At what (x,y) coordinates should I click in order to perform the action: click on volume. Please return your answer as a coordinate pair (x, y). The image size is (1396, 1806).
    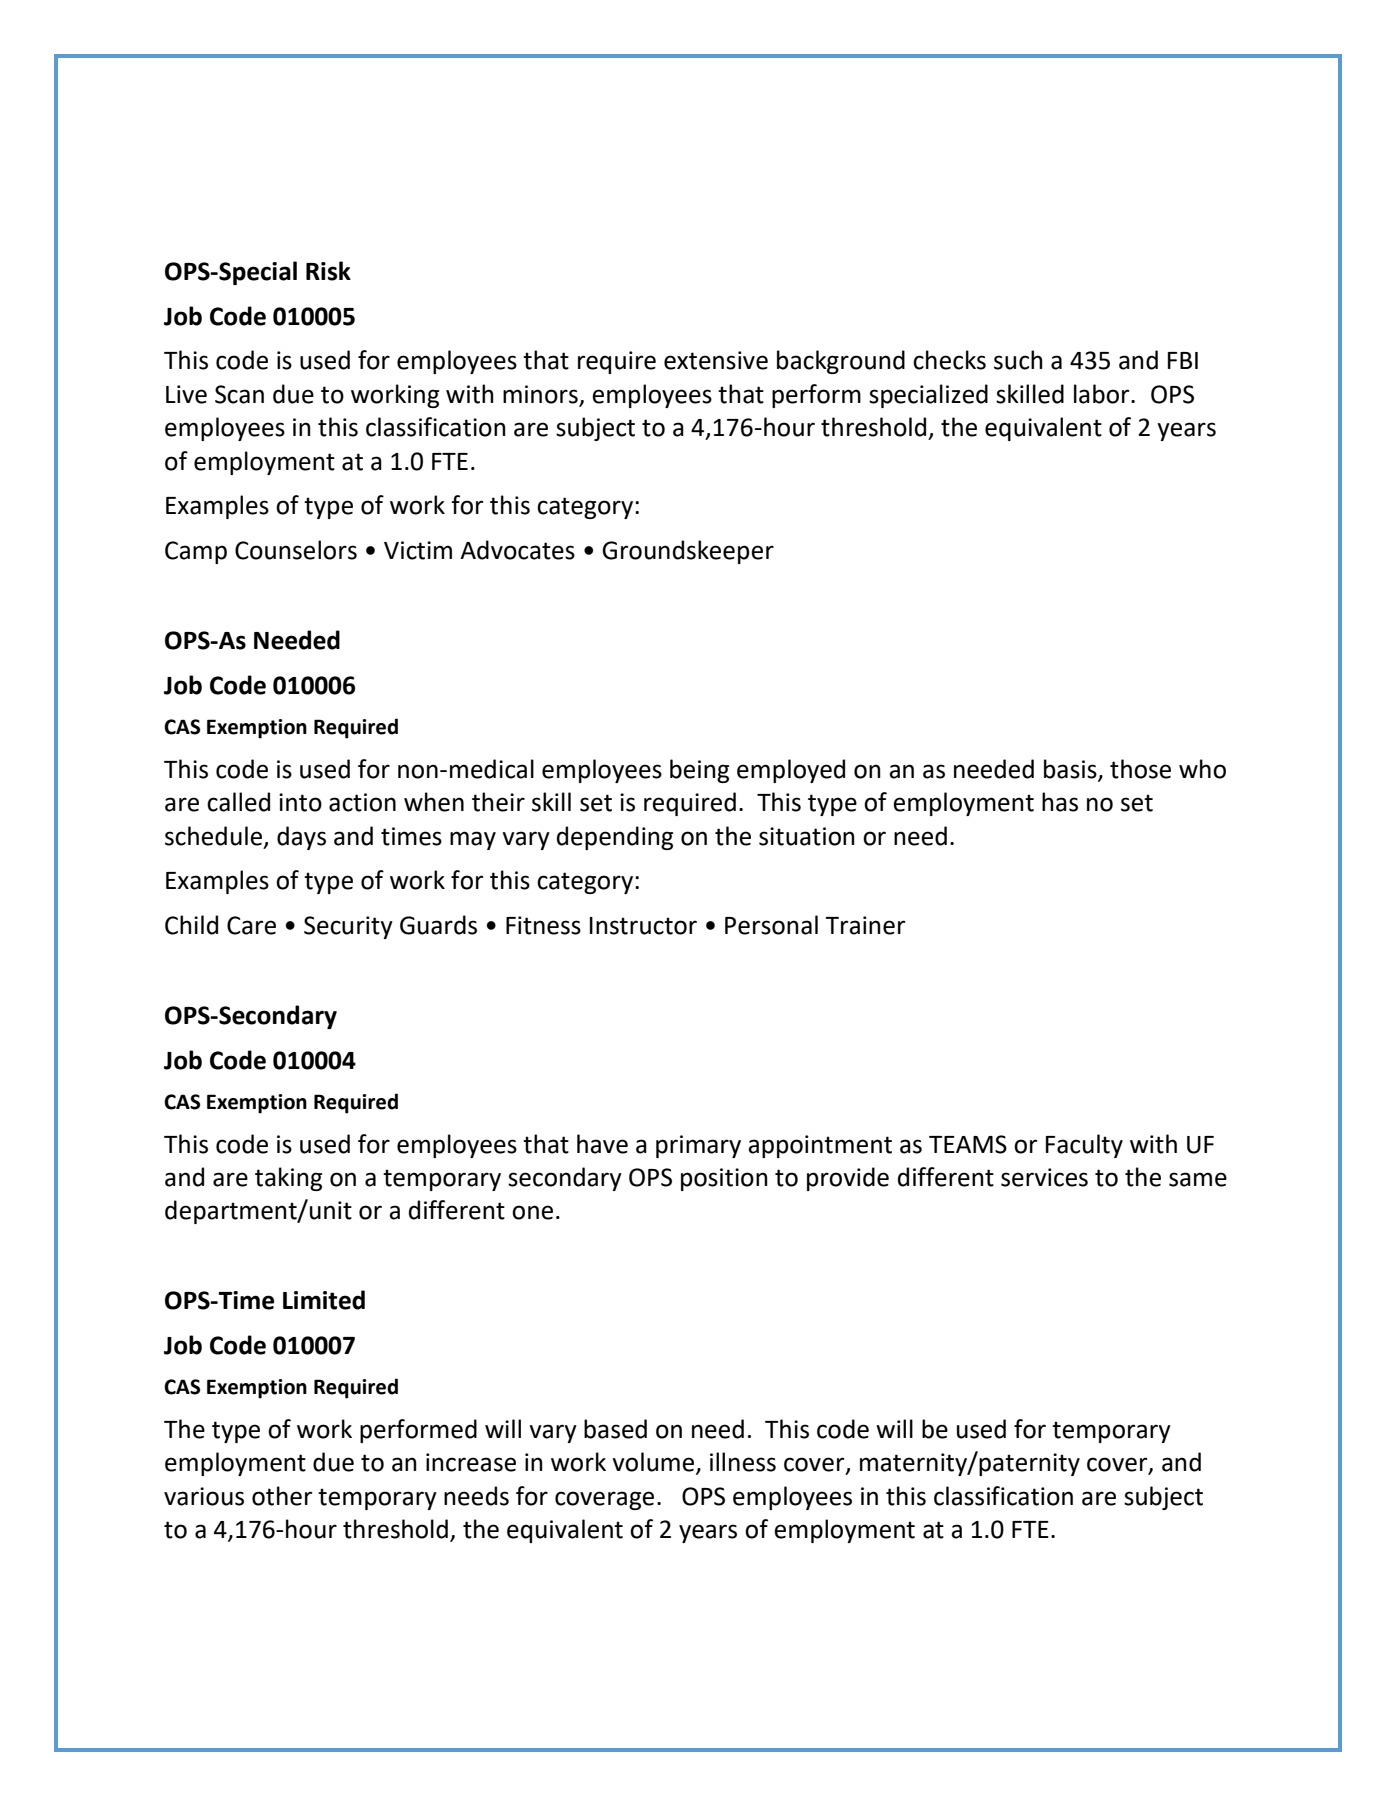
    Looking at the image, I should click on (654, 1463).
